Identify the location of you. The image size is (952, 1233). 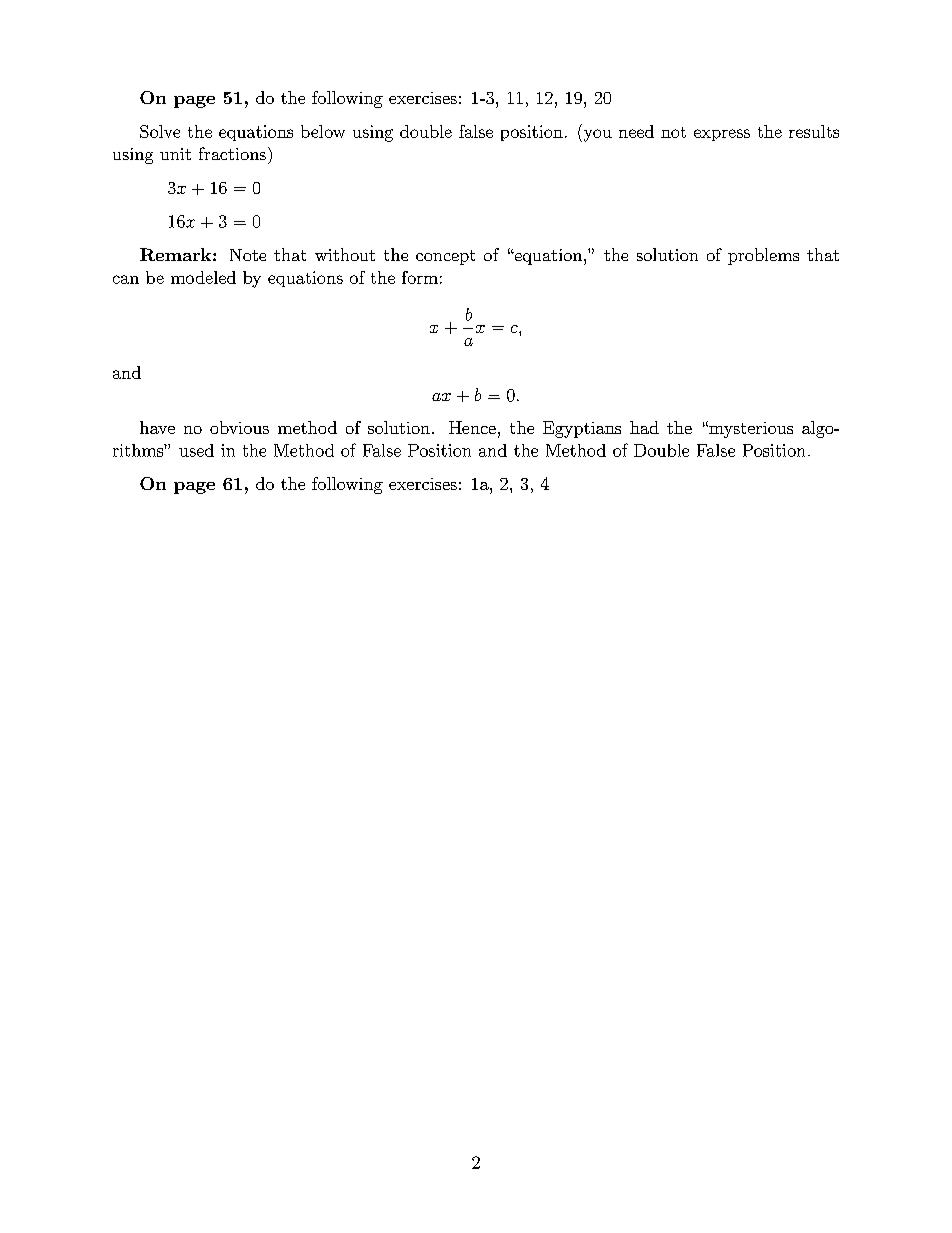
(596, 135).
